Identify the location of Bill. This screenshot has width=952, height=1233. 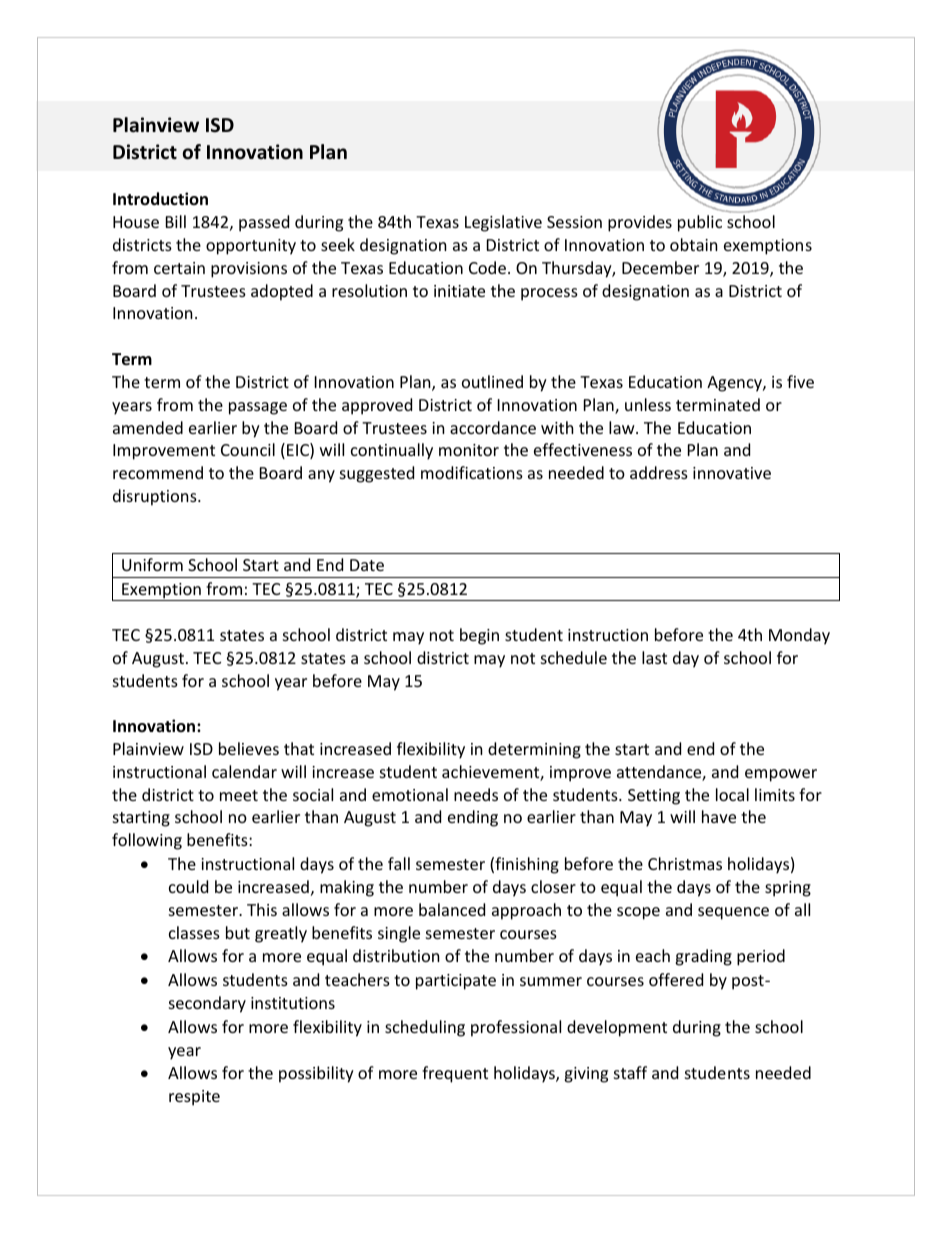
(176, 221).
